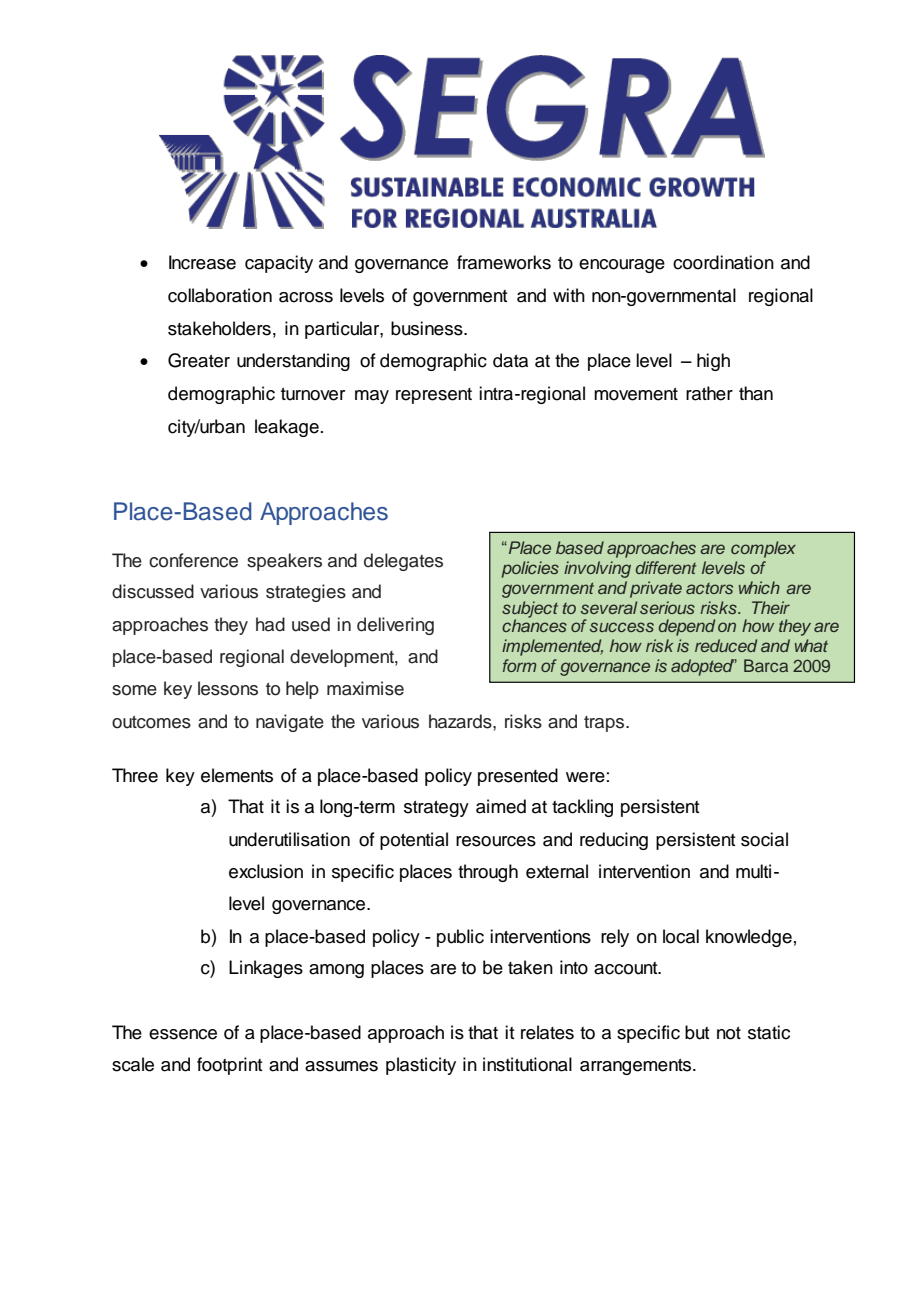  What do you see at coordinates (530, 569) in the screenshot?
I see `policies` at bounding box center [530, 569].
